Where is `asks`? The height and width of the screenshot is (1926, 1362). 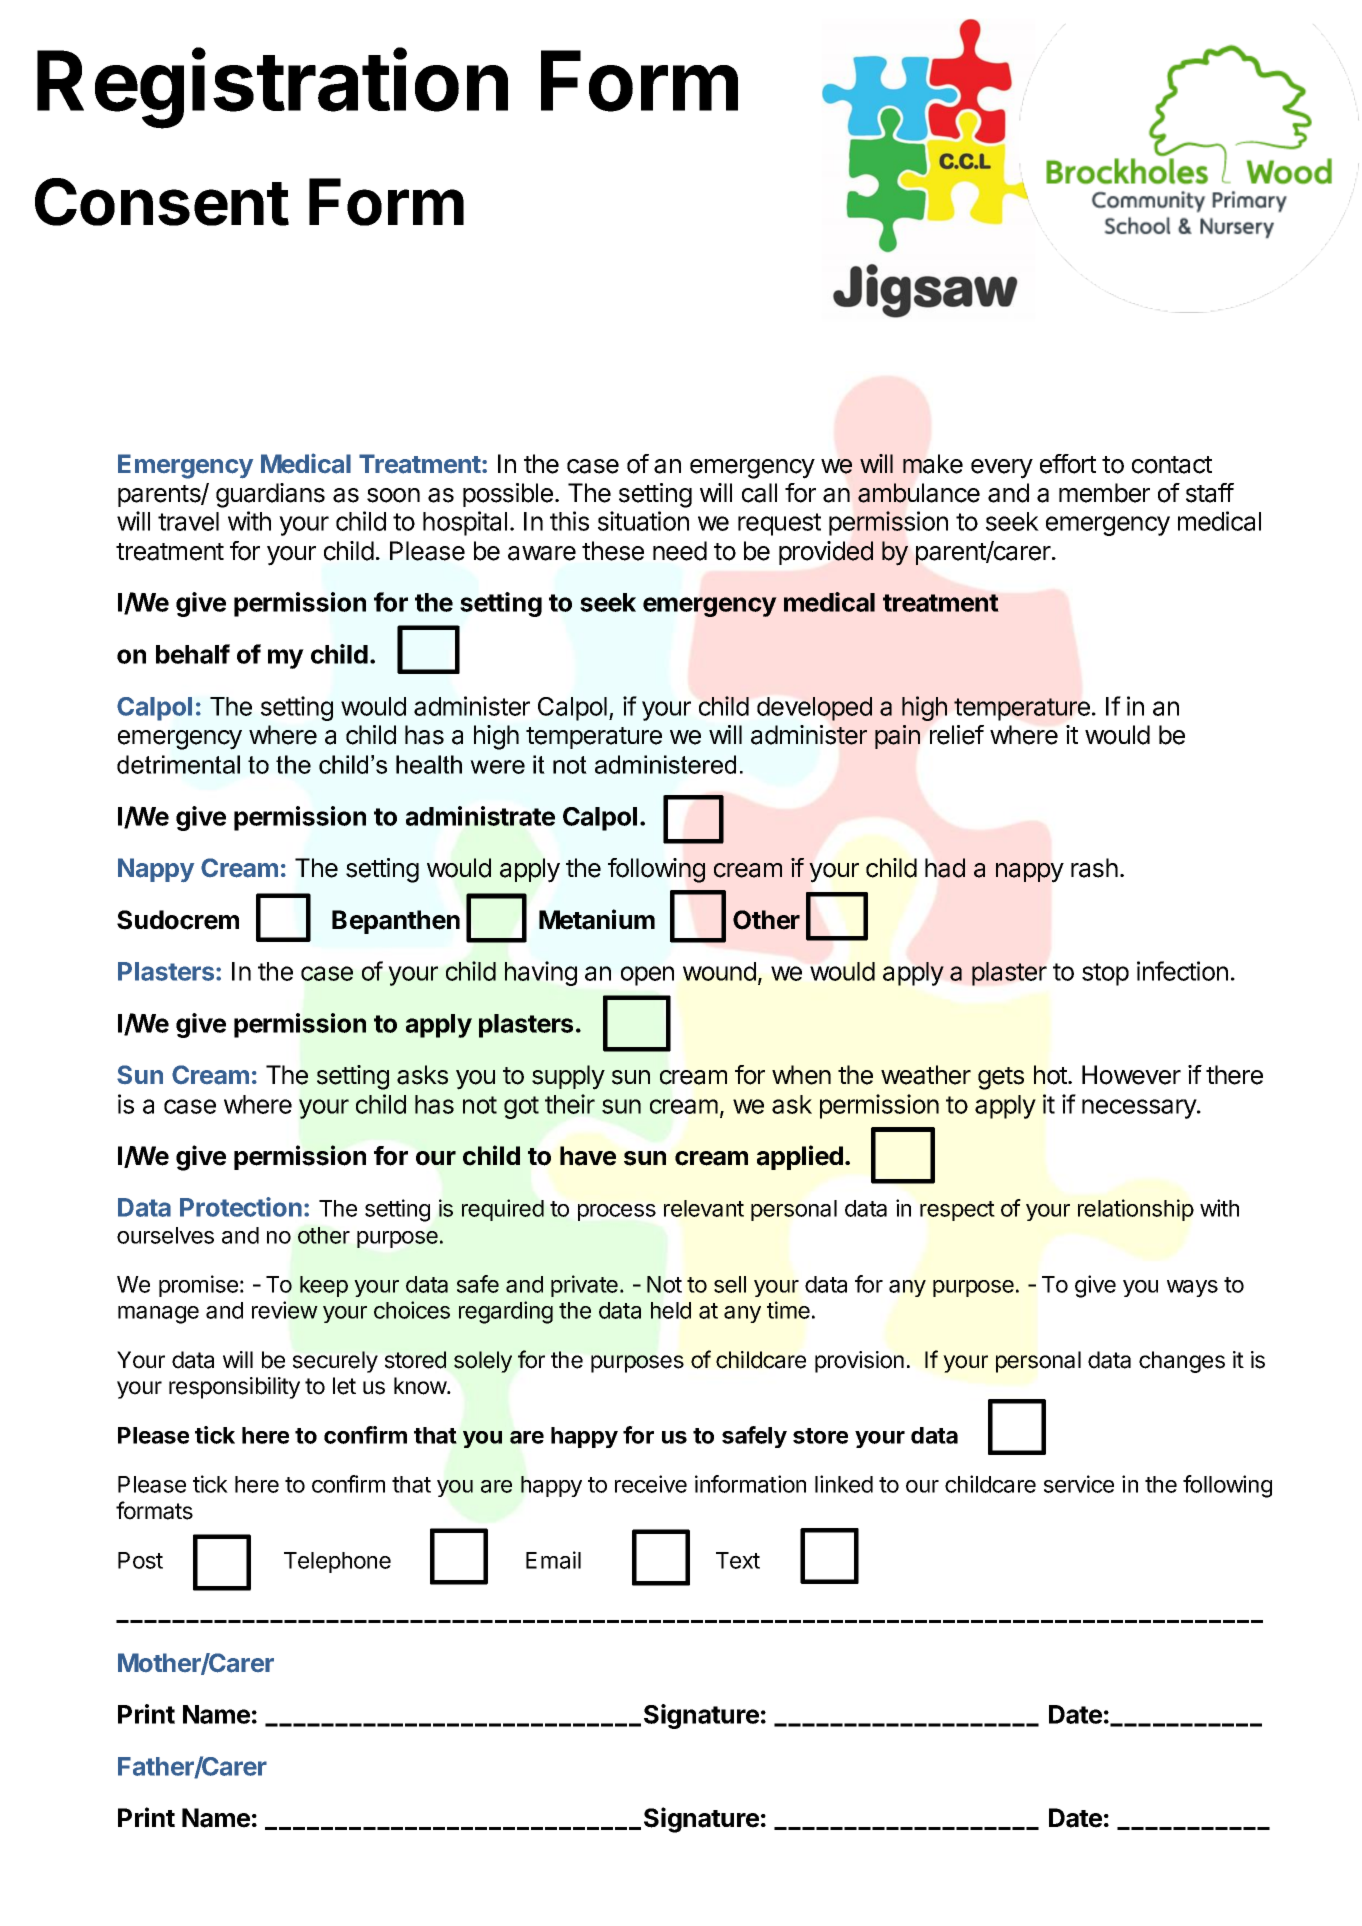
asks is located at coordinates (422, 1075).
